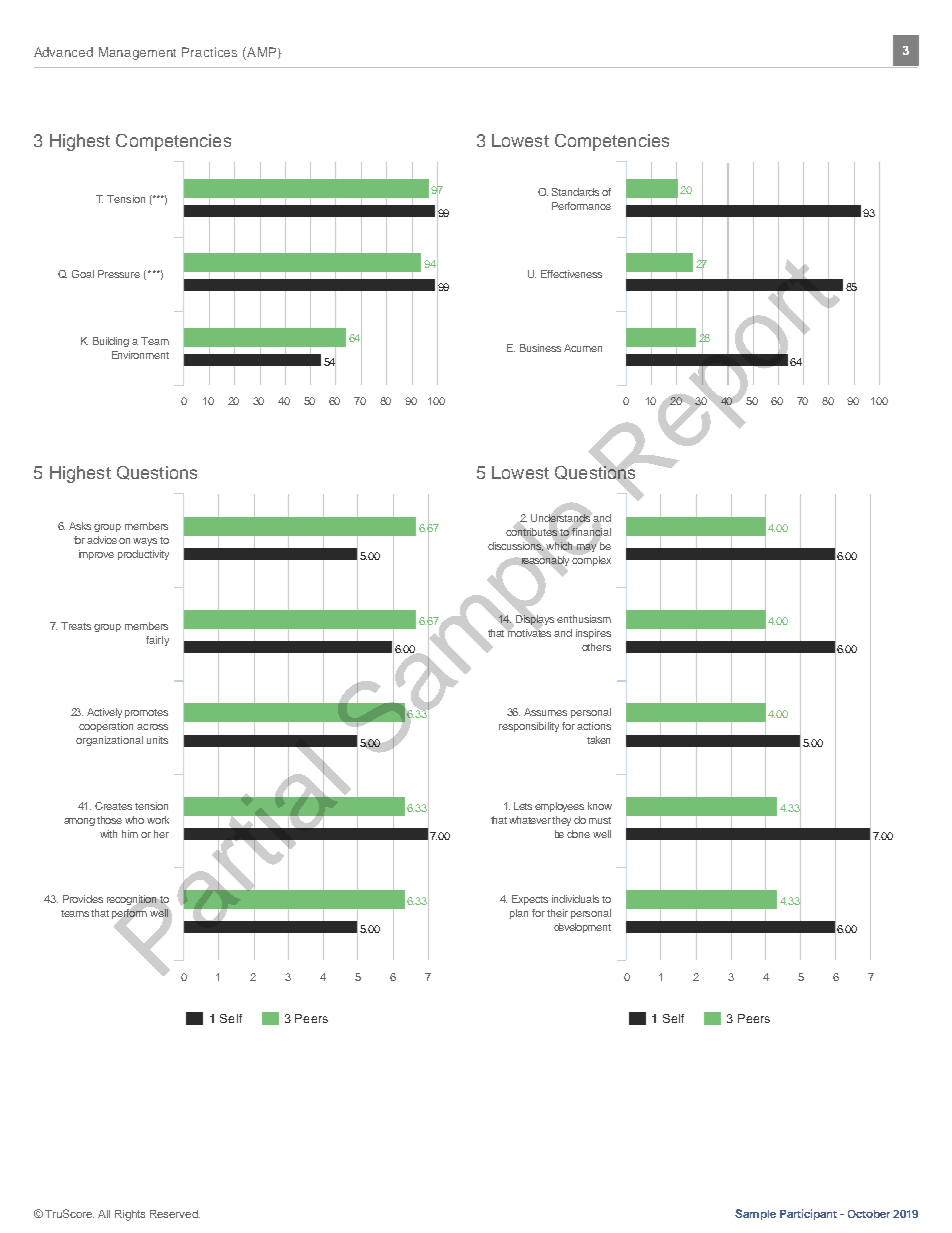 Image resolution: width=952 pixels, height=1233 pixels. I want to click on Management, so click(137, 53).
